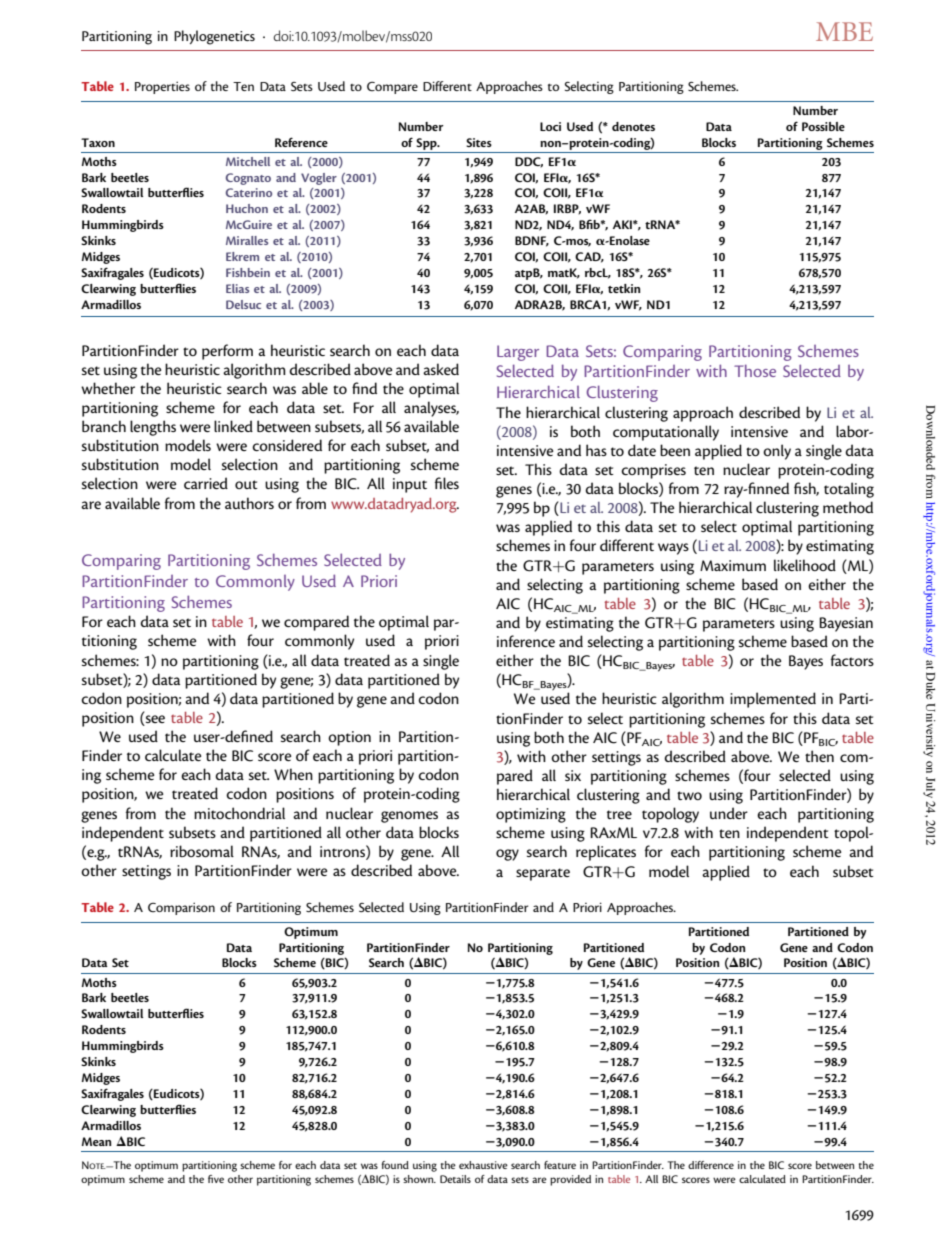 The width and height of the document is (952, 1251). Describe the element at coordinates (823, 126) in the document. I see `Possible` at that location.
